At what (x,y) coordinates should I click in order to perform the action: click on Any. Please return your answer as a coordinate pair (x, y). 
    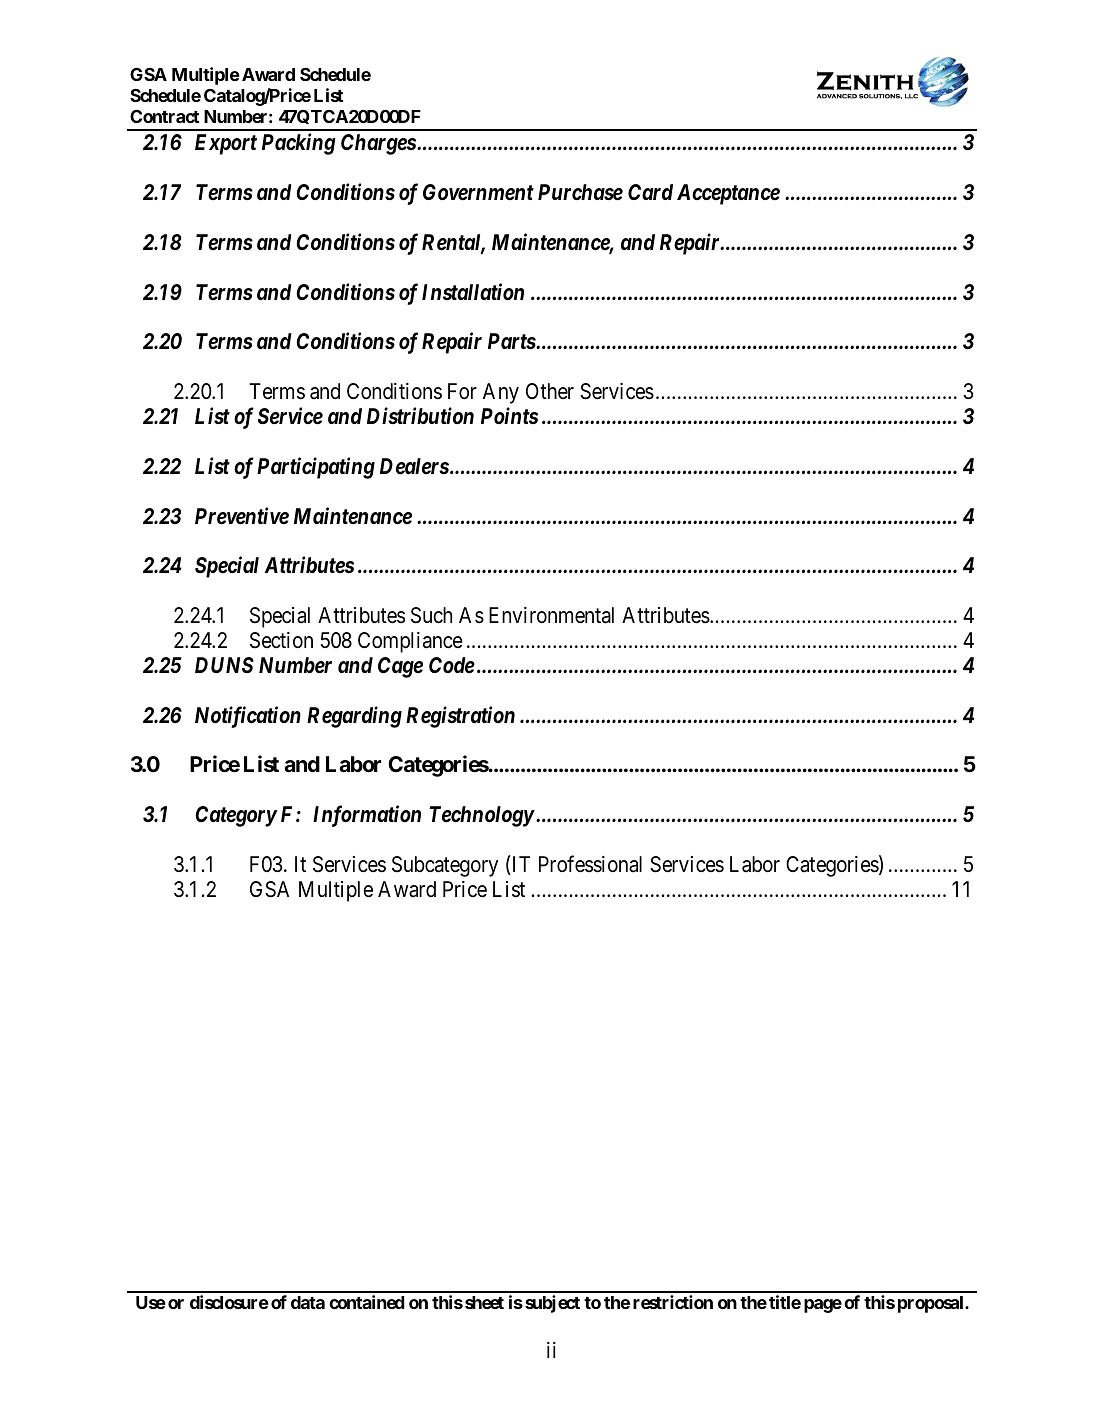
    Looking at the image, I should click on (501, 393).
